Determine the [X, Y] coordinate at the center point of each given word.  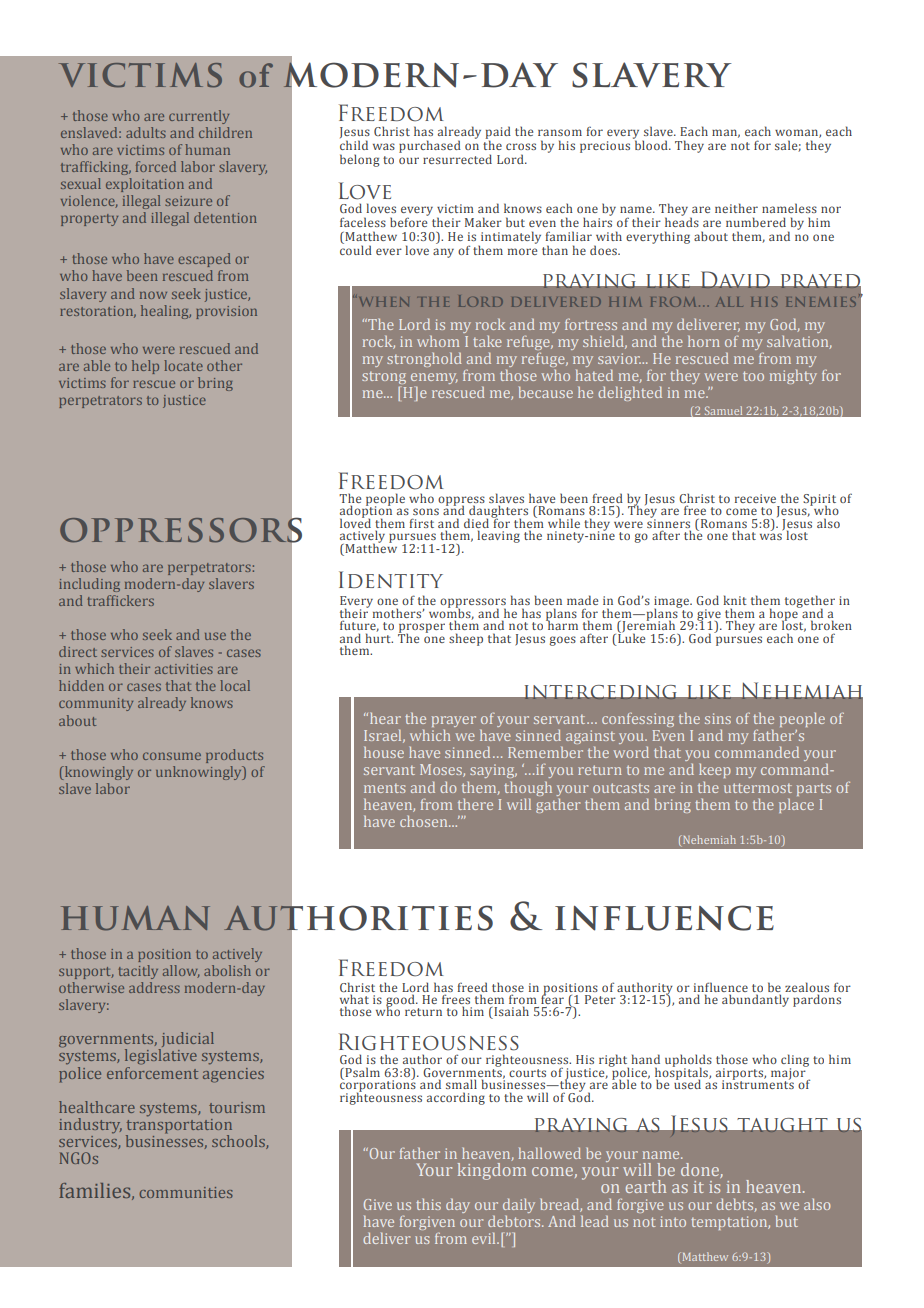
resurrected [457, 159]
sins [718, 718]
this [428, 1204]
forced [156, 166]
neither [736, 208]
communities [186, 1192]
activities [184, 669]
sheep [466, 639]
